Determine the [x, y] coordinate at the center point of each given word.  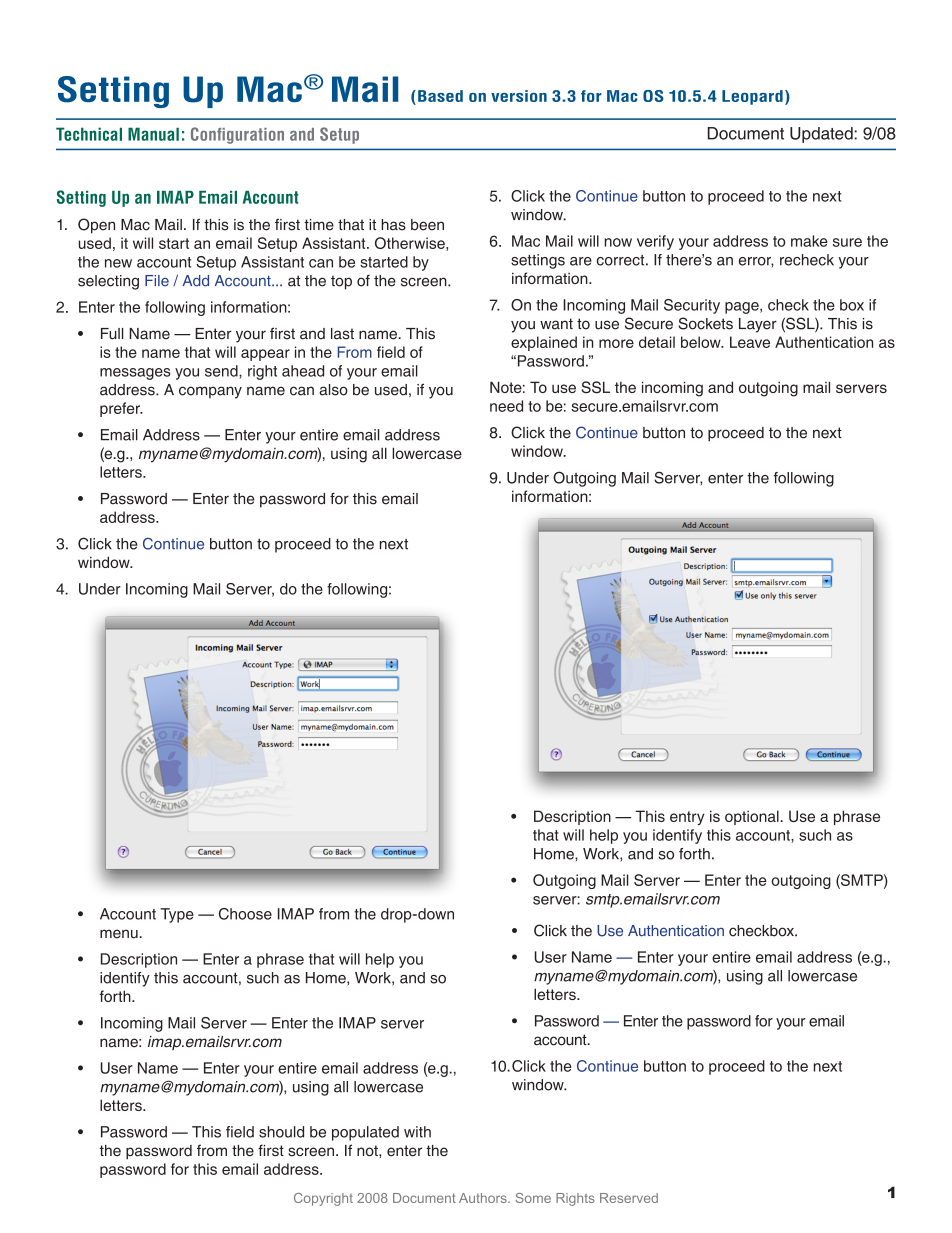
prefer [121, 409]
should [281, 1132]
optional [753, 817]
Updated [821, 135]
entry [687, 818]
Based [440, 96]
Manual [153, 134]
